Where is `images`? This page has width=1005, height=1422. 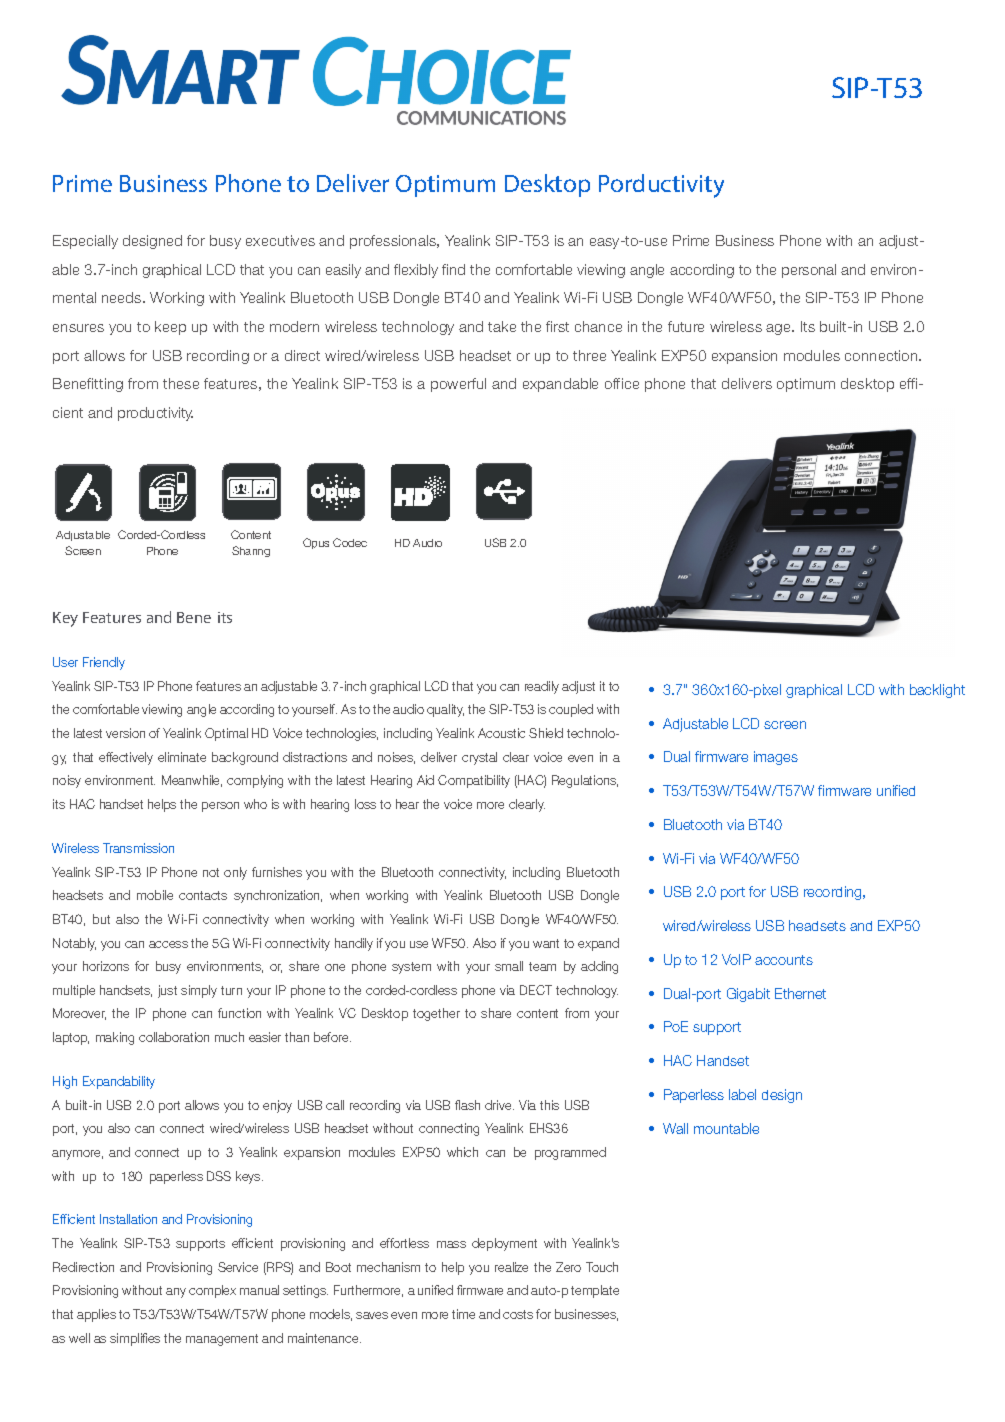
images is located at coordinates (776, 758).
